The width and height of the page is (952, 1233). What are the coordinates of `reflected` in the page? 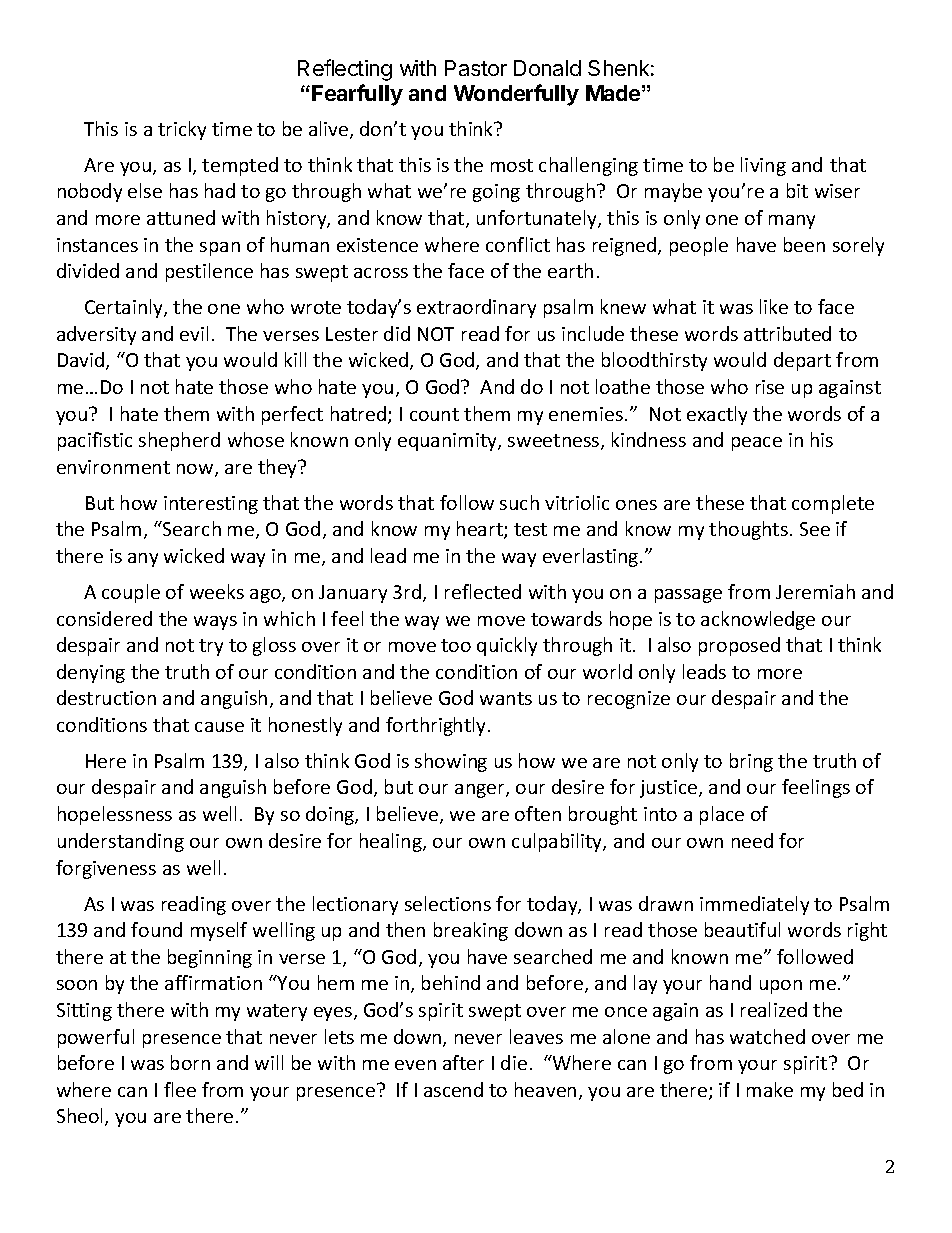 It's located at (483, 591).
